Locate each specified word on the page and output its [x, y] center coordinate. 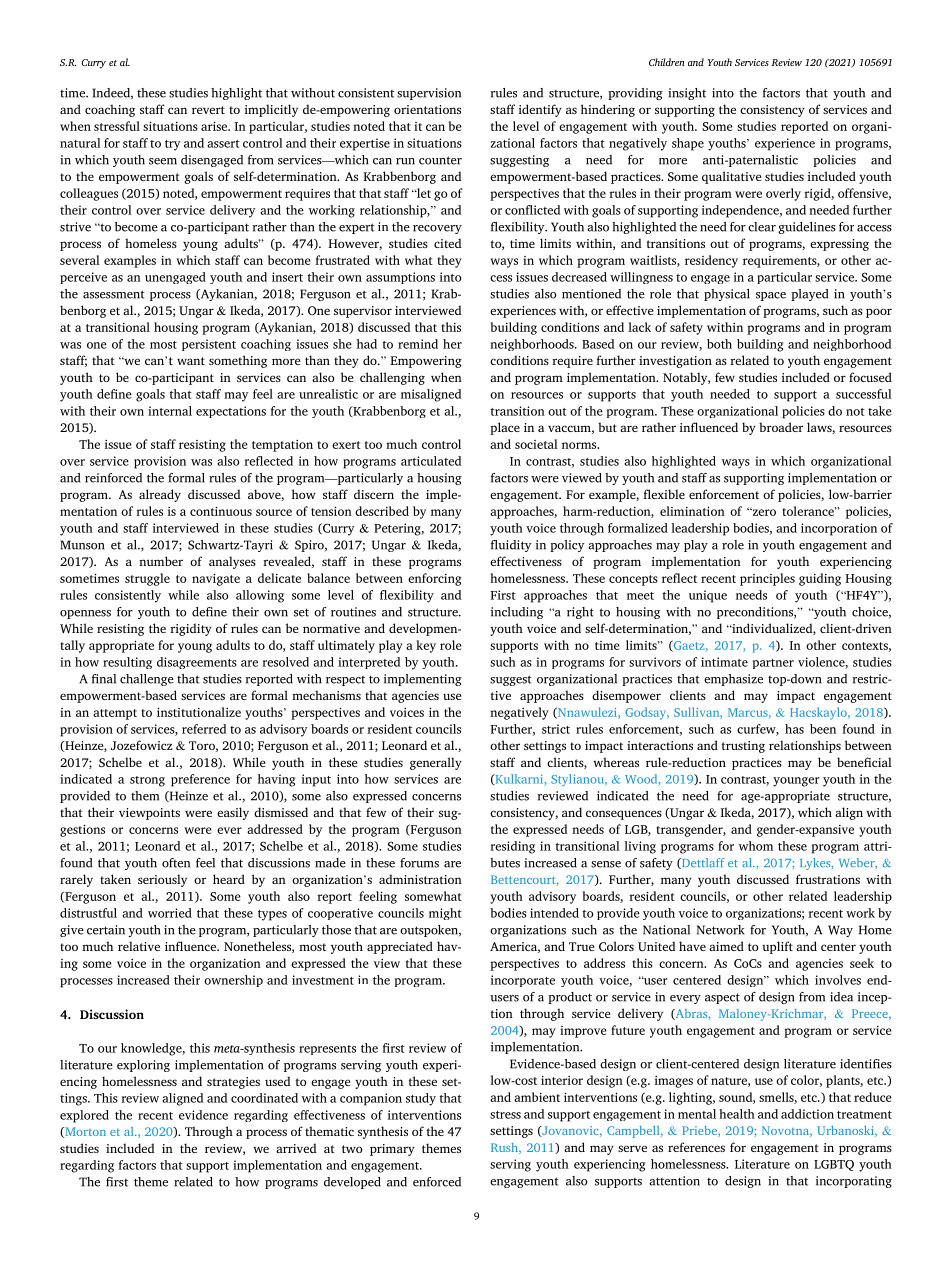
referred [204, 729]
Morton [84, 1132]
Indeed [112, 93]
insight [687, 94]
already [160, 495]
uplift [777, 947]
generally [436, 763]
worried [170, 913]
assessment [114, 294]
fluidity [511, 546]
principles [767, 579]
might [445, 914]
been [823, 729]
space [771, 296]
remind [418, 344]
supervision [429, 94]
